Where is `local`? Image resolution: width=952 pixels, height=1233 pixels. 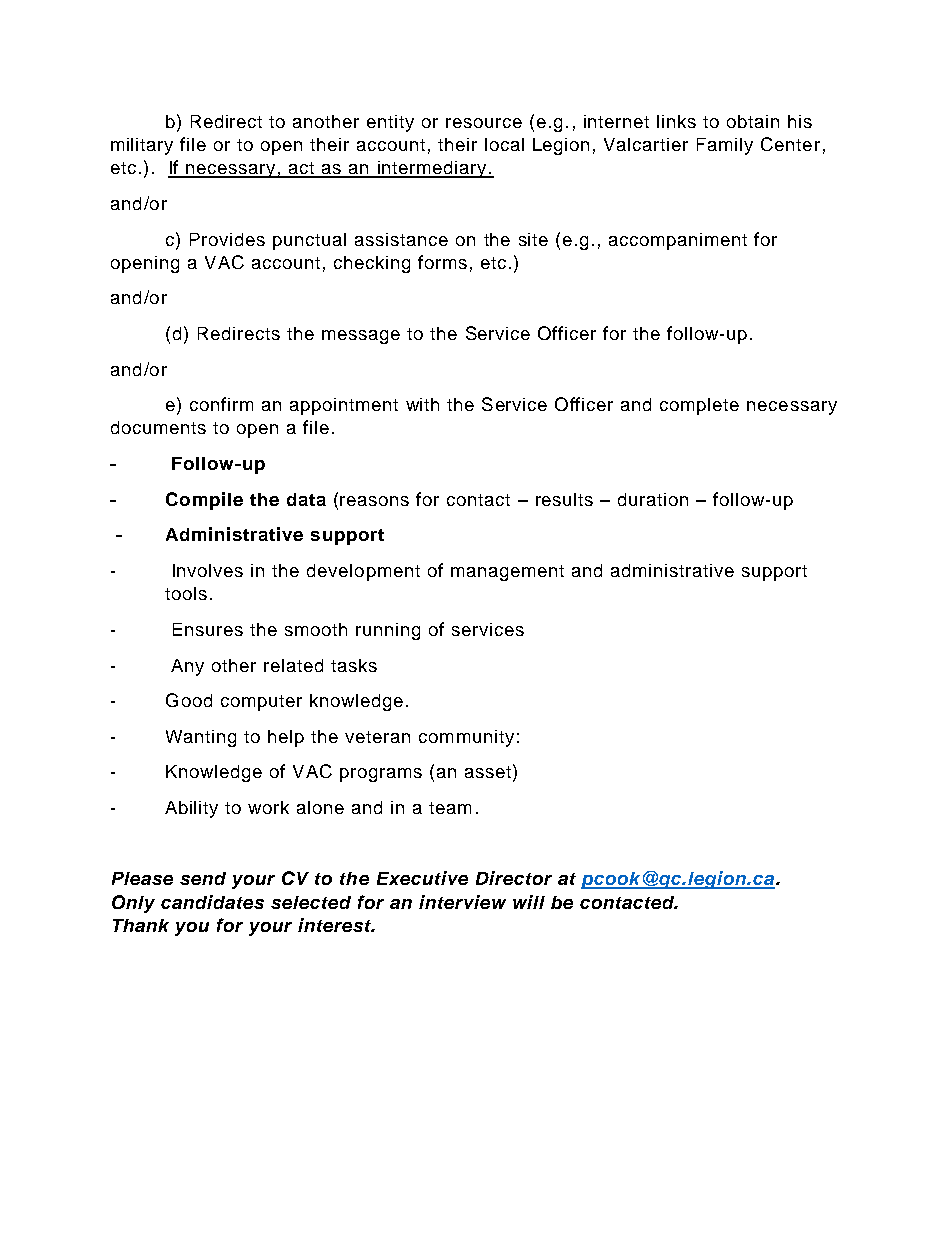 local is located at coordinates (504, 144).
